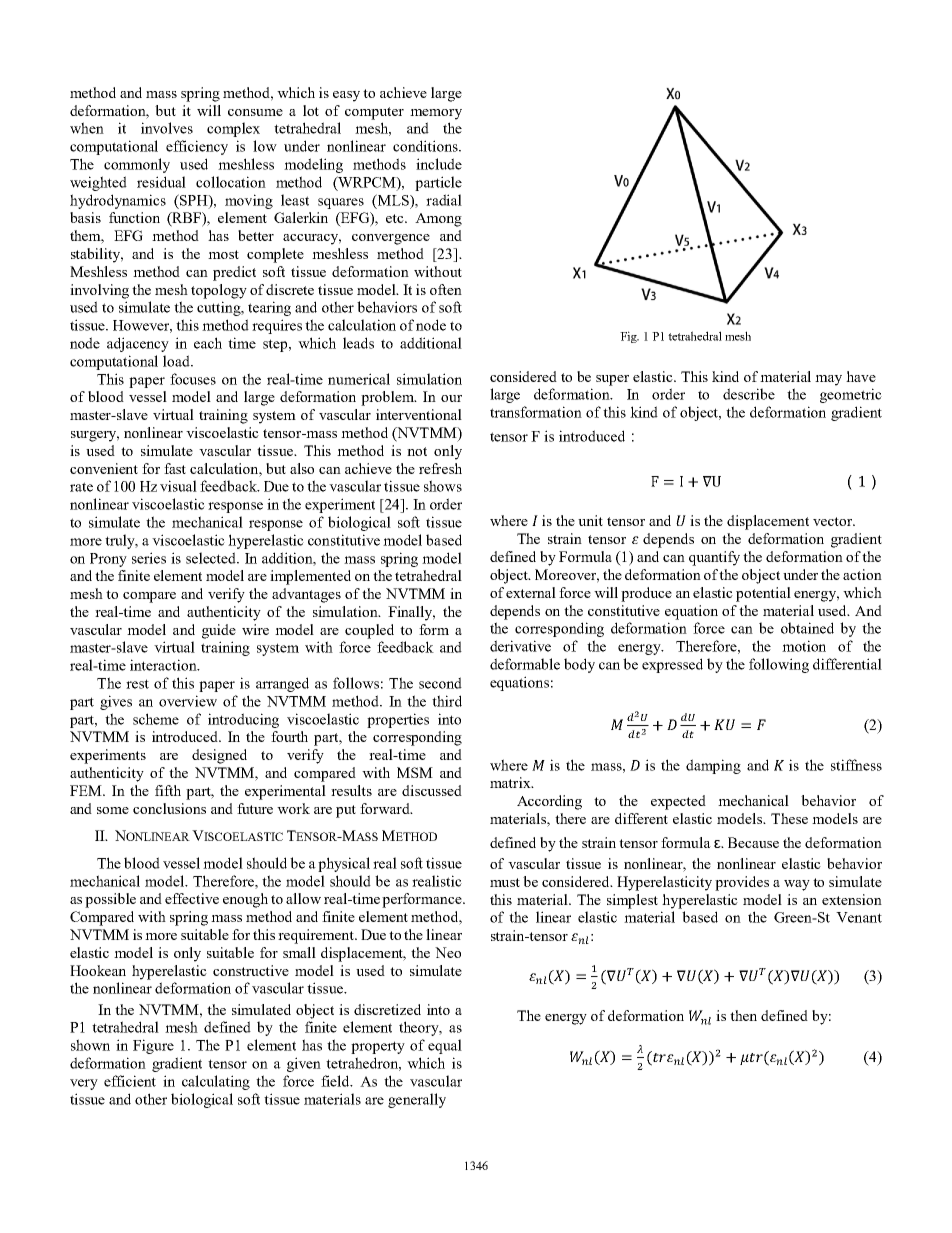 This screenshot has height=1233, width=952. Describe the element at coordinates (713, 766) in the screenshot. I see `damping` at that location.
